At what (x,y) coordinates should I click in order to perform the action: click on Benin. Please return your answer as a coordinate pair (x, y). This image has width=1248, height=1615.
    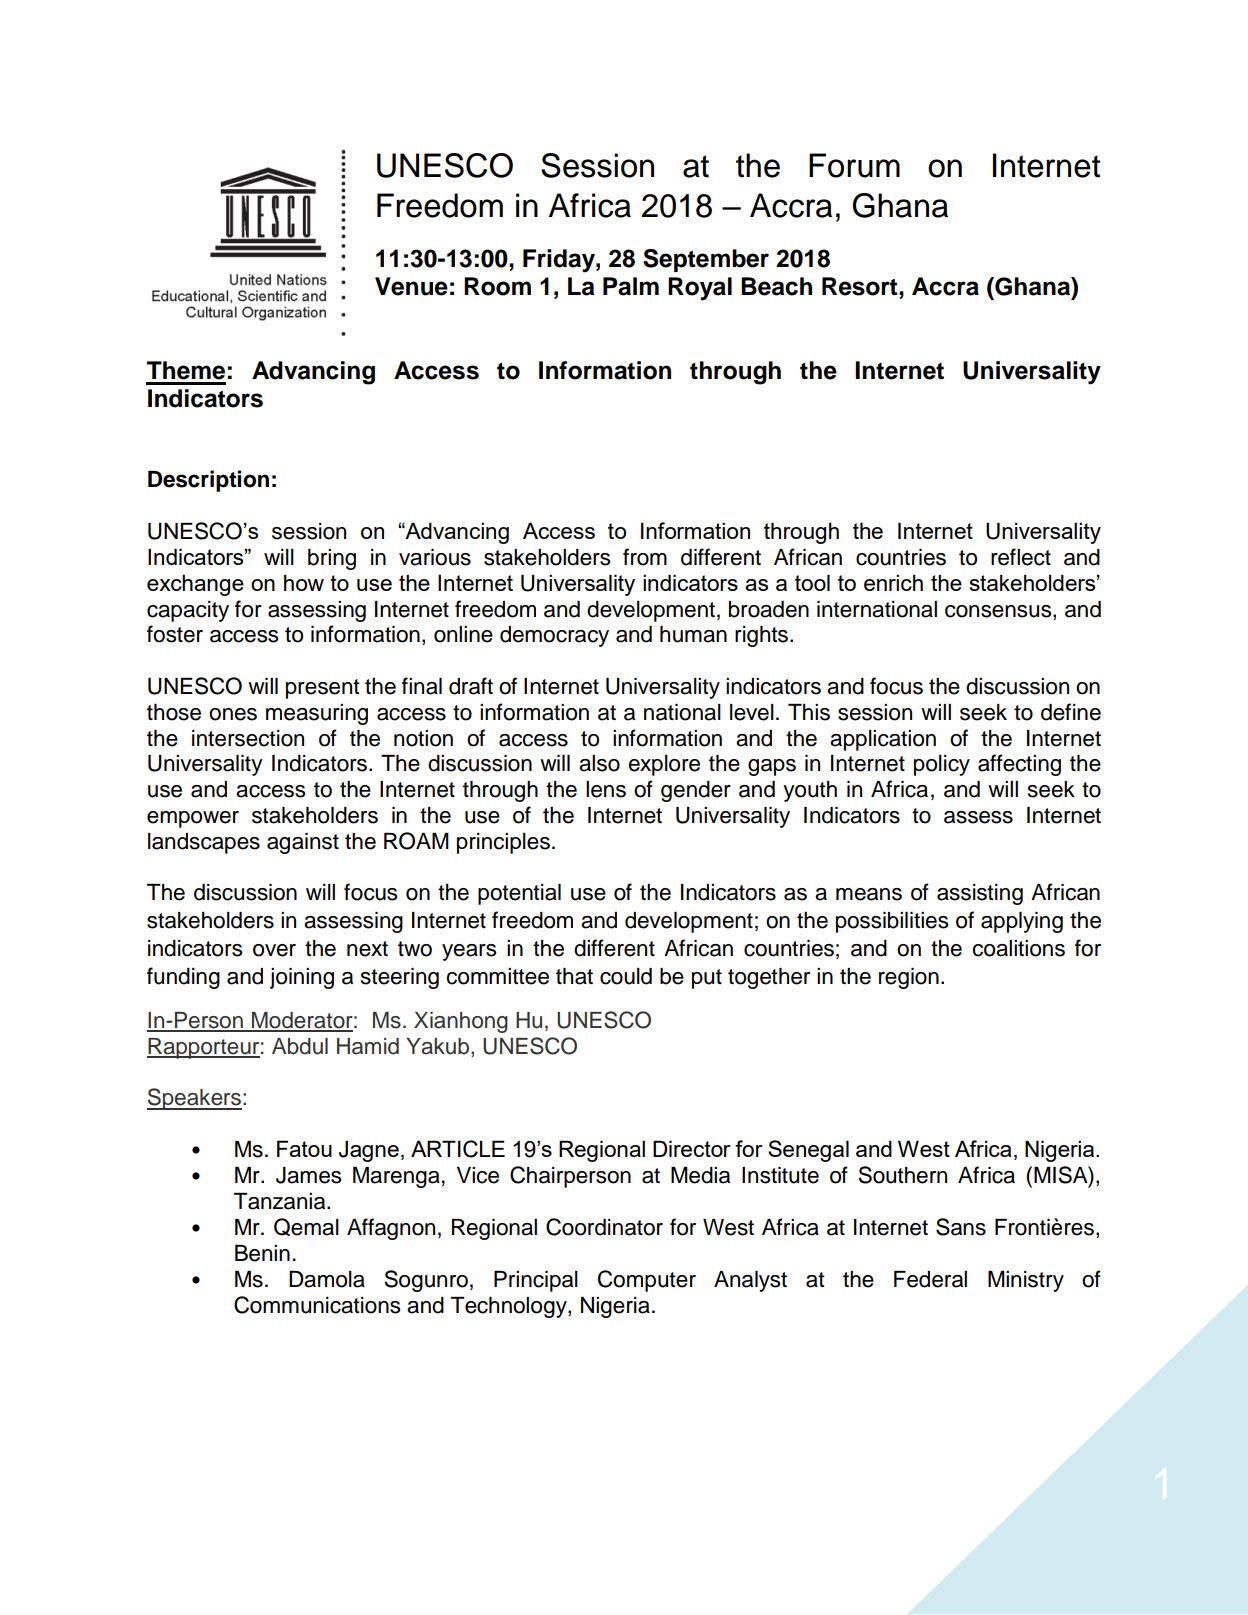
    Looking at the image, I should click on (262, 1253).
